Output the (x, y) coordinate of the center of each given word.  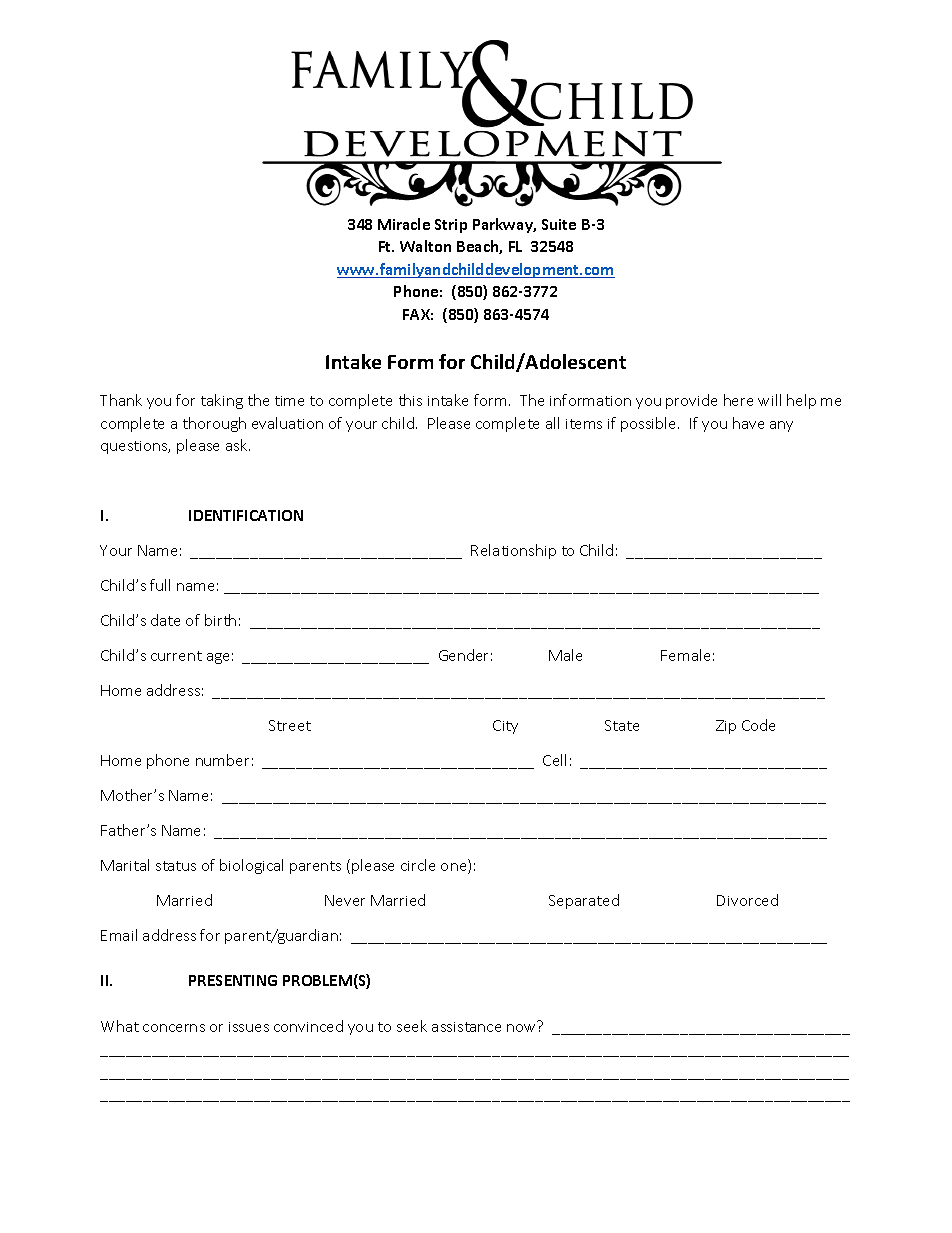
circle (418, 865)
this (410, 400)
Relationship (513, 551)
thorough (214, 424)
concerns (174, 1028)
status (176, 866)
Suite (559, 224)
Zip (726, 727)
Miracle (404, 224)
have (748, 423)
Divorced (747, 900)
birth (220, 620)
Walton (425, 246)
